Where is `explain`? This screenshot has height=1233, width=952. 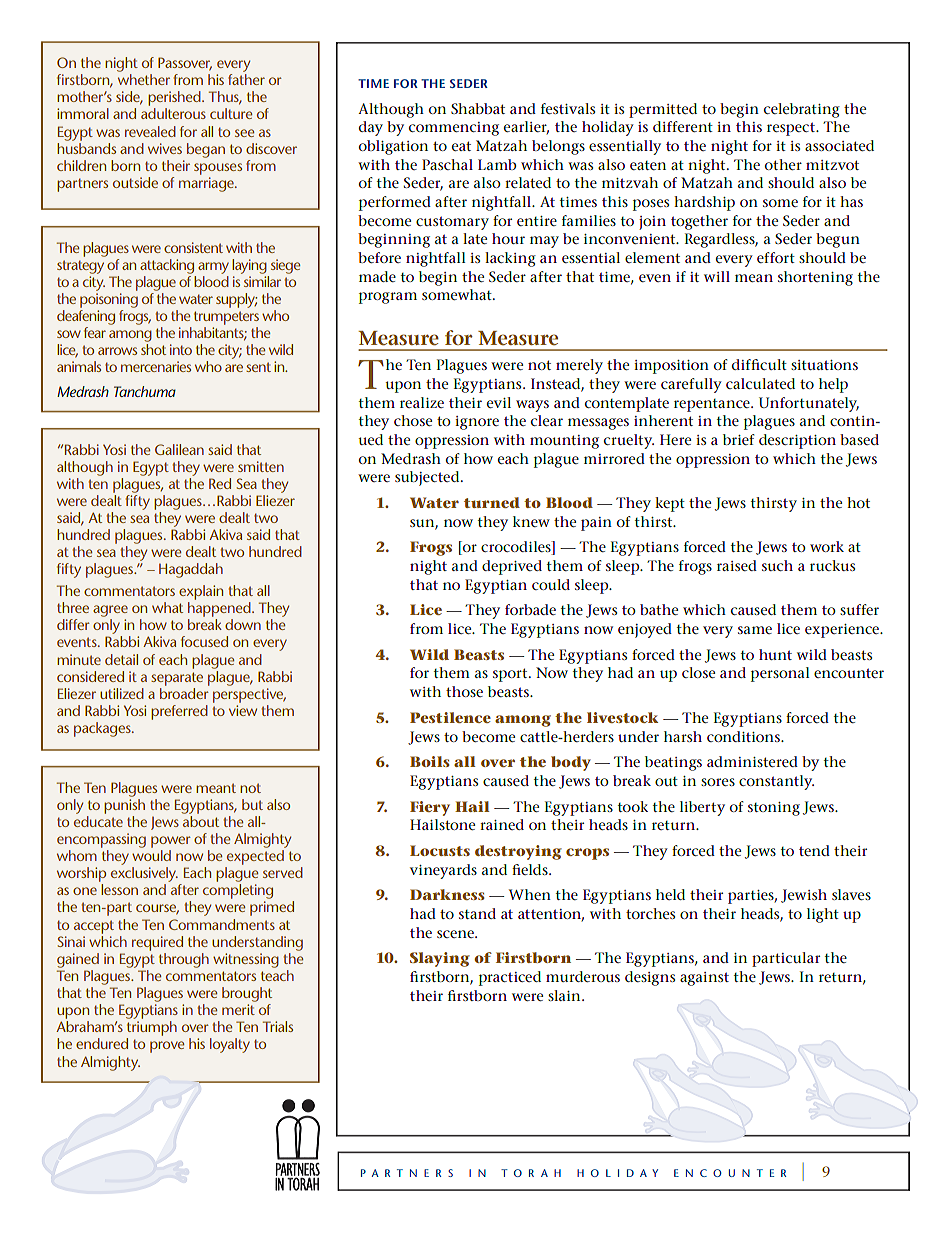 explain is located at coordinates (201, 592).
